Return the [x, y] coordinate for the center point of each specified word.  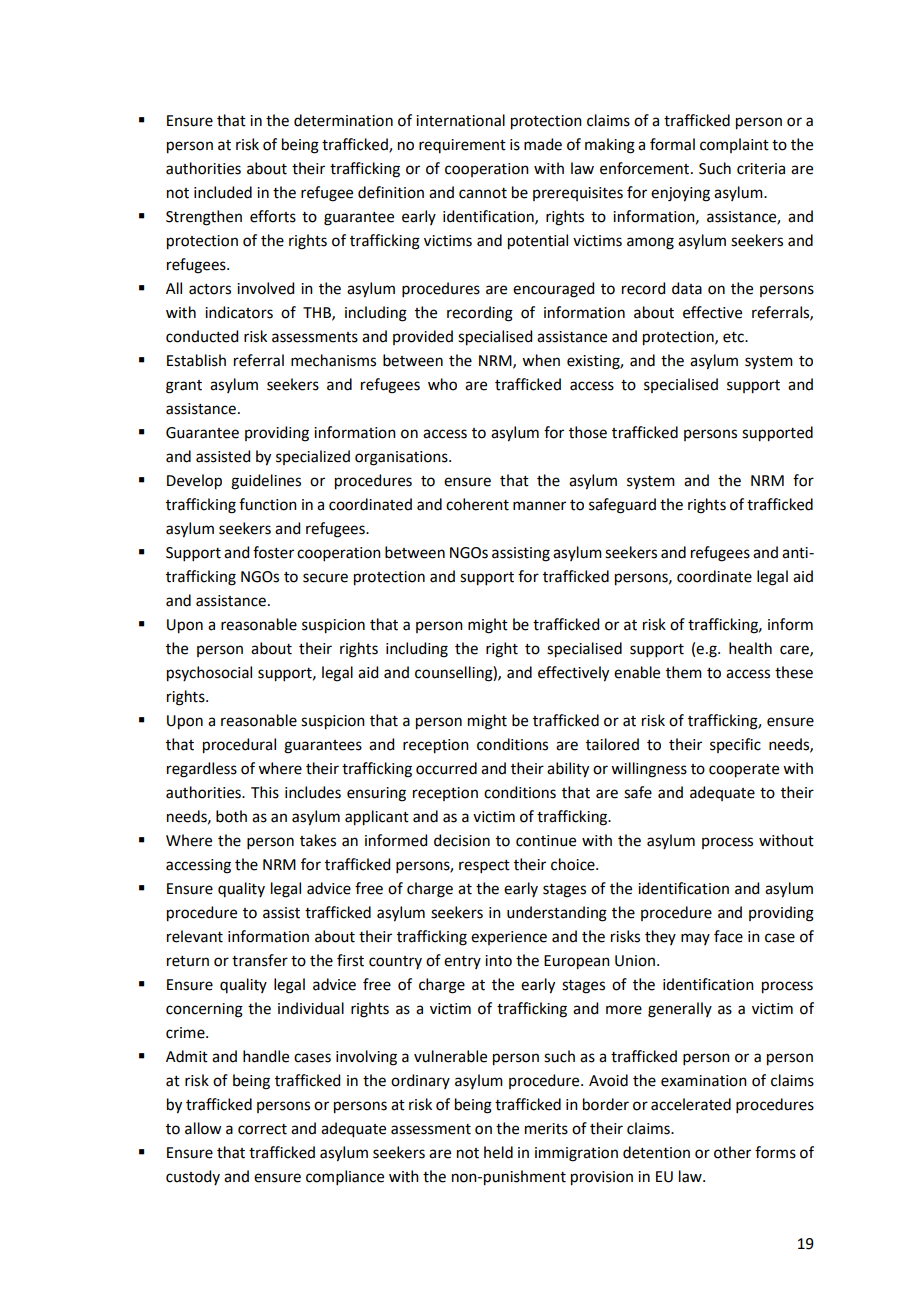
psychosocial [209, 674]
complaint [734, 145]
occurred [446, 768]
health [750, 648]
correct [262, 1129]
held [498, 1152]
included [223, 192]
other [732, 1152]
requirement [462, 146]
